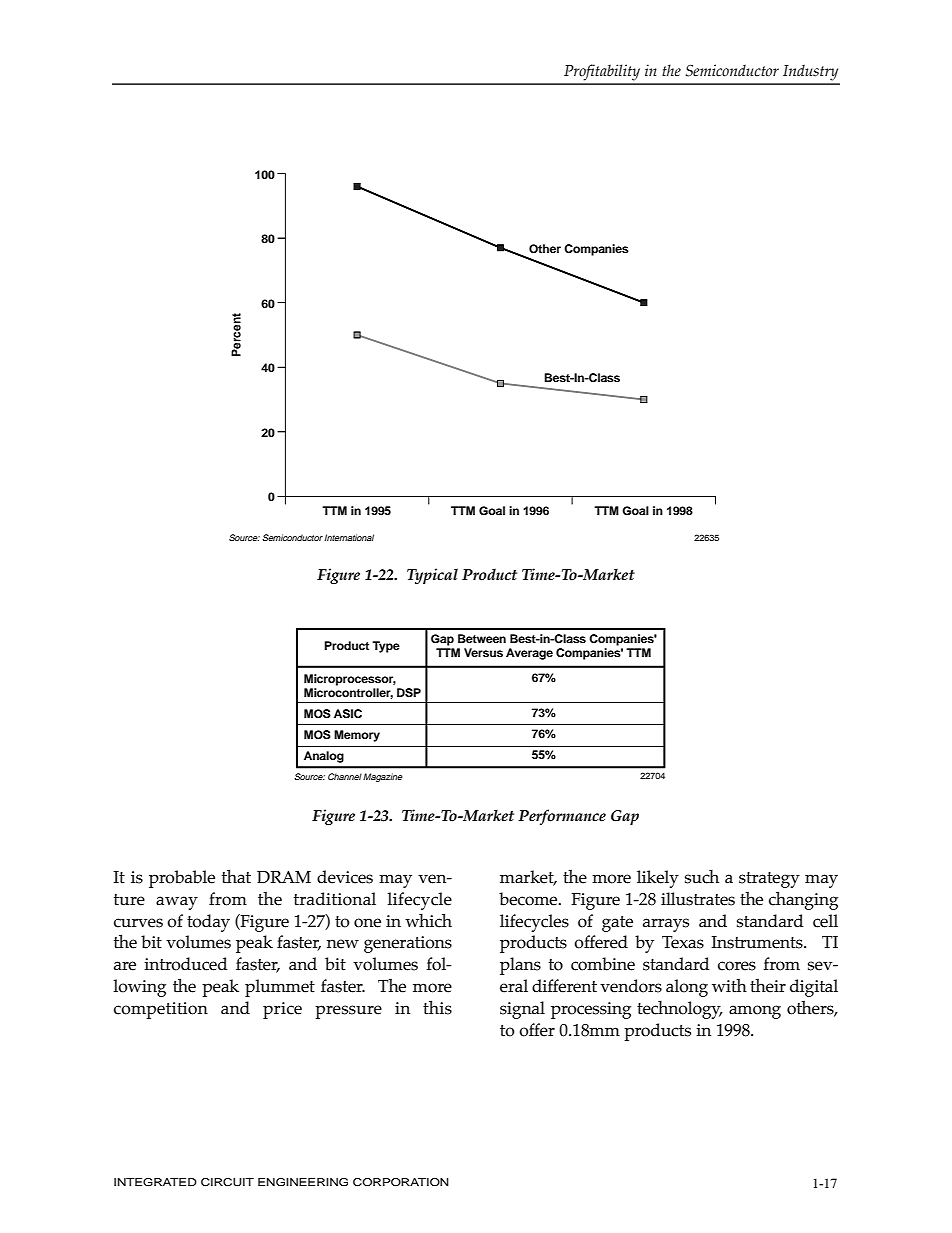  What do you see at coordinates (529, 899) in the page?
I see `become` at bounding box center [529, 899].
